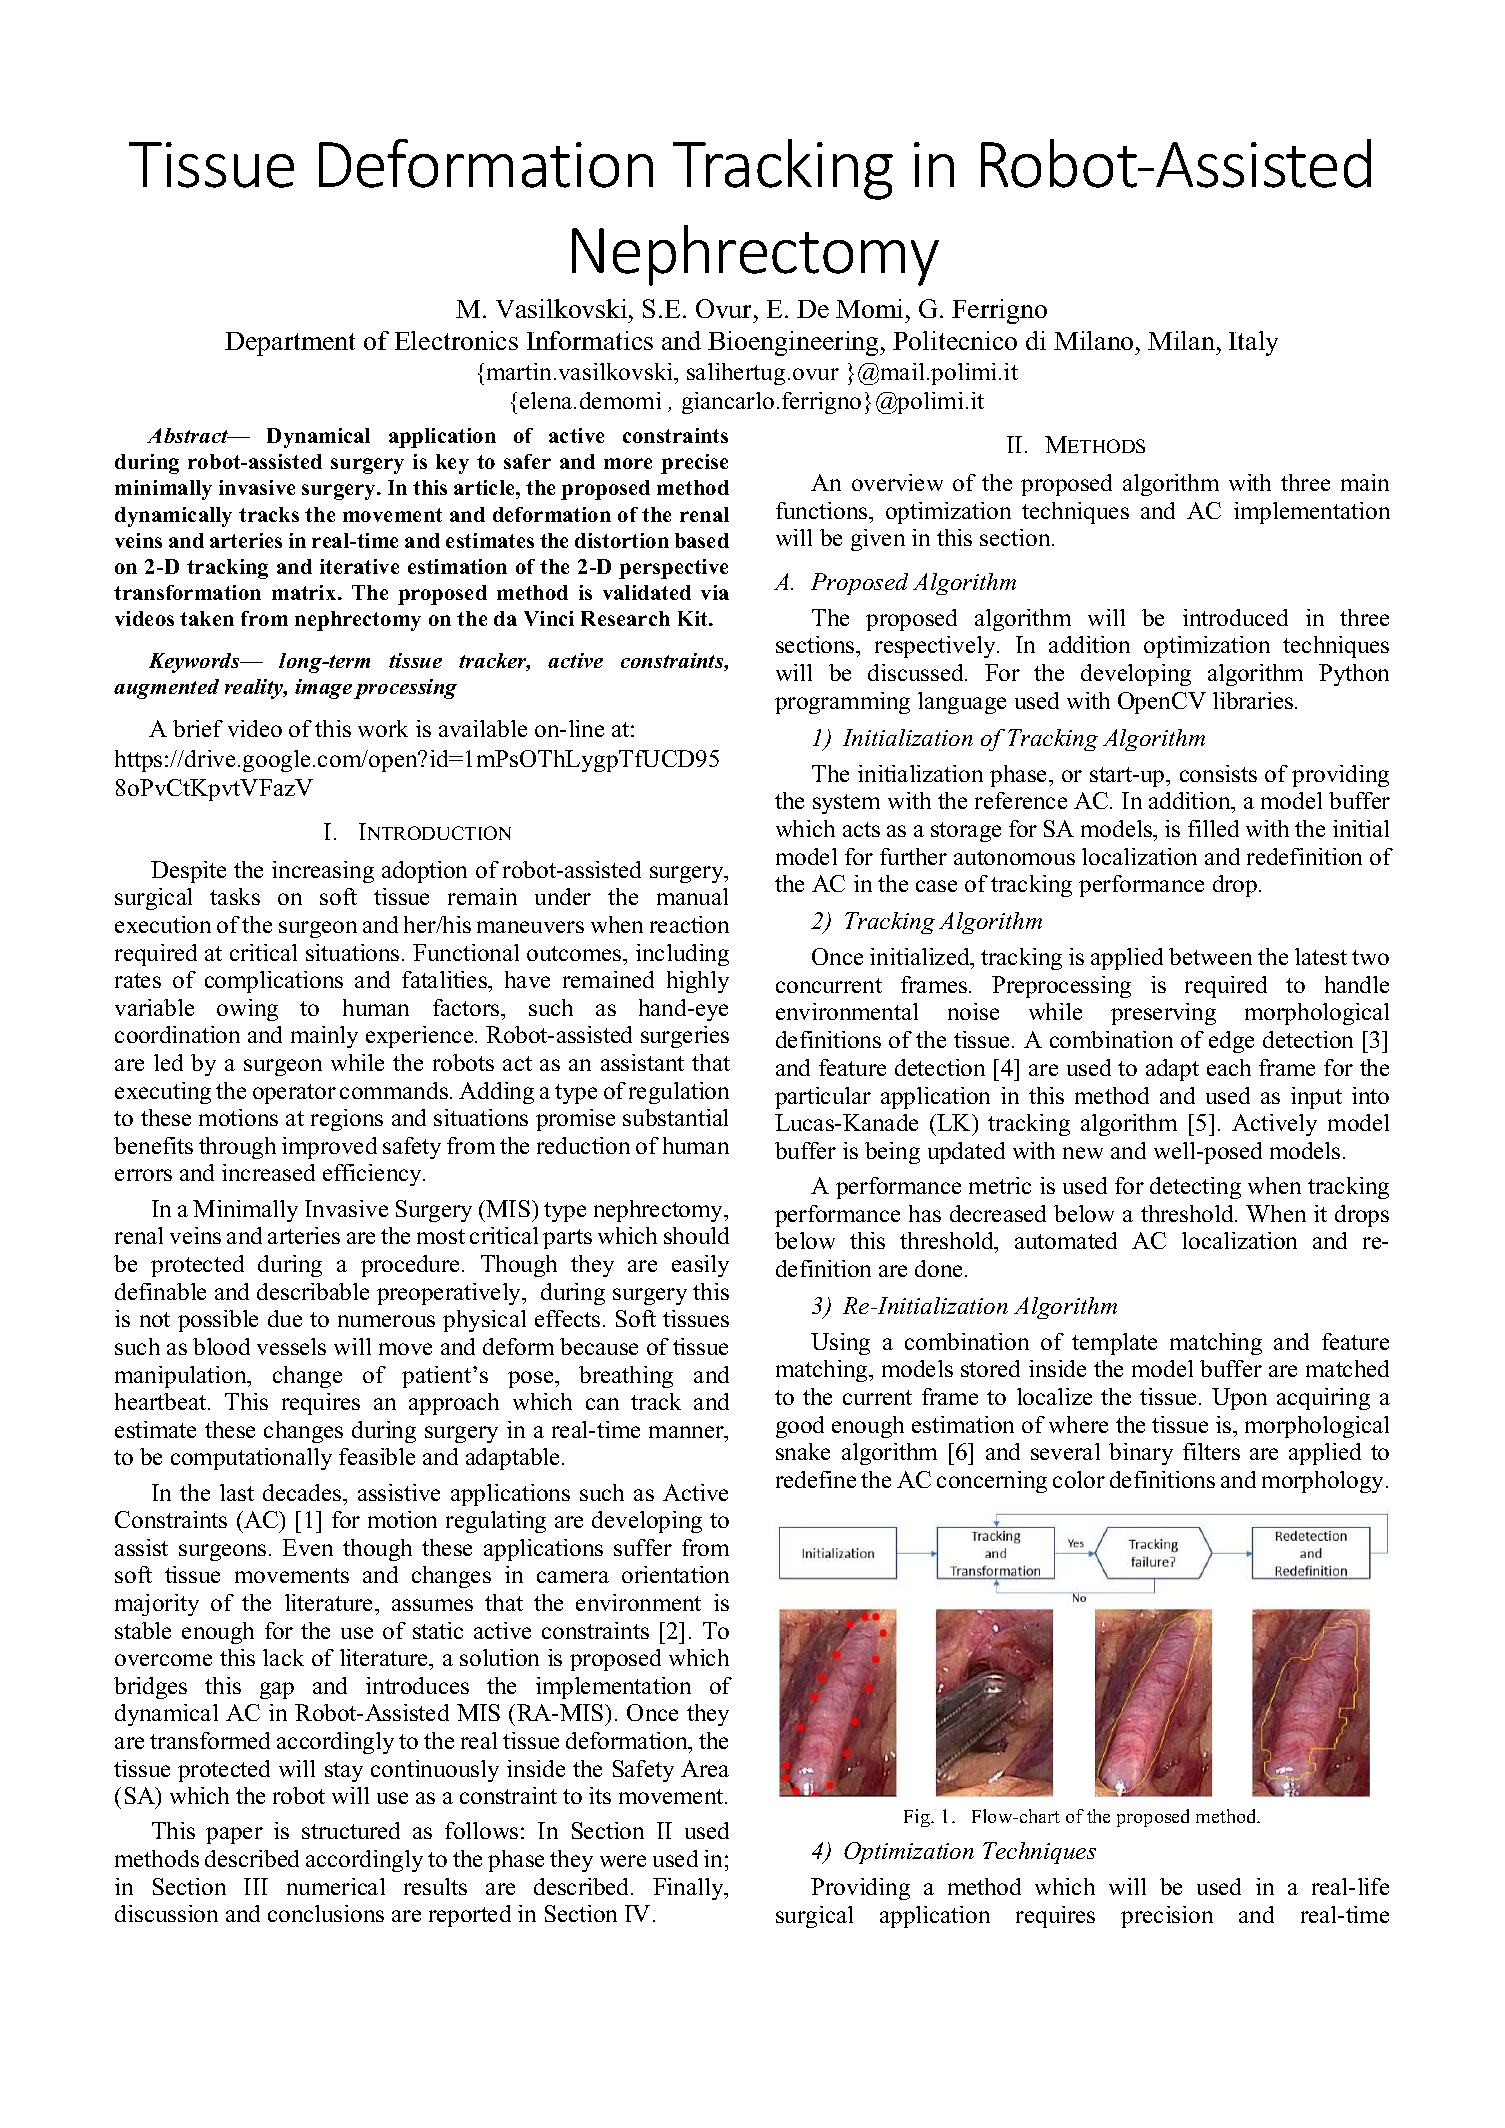  Describe the element at coordinates (1253, 343) in the screenshot. I see `Italy` at that location.
